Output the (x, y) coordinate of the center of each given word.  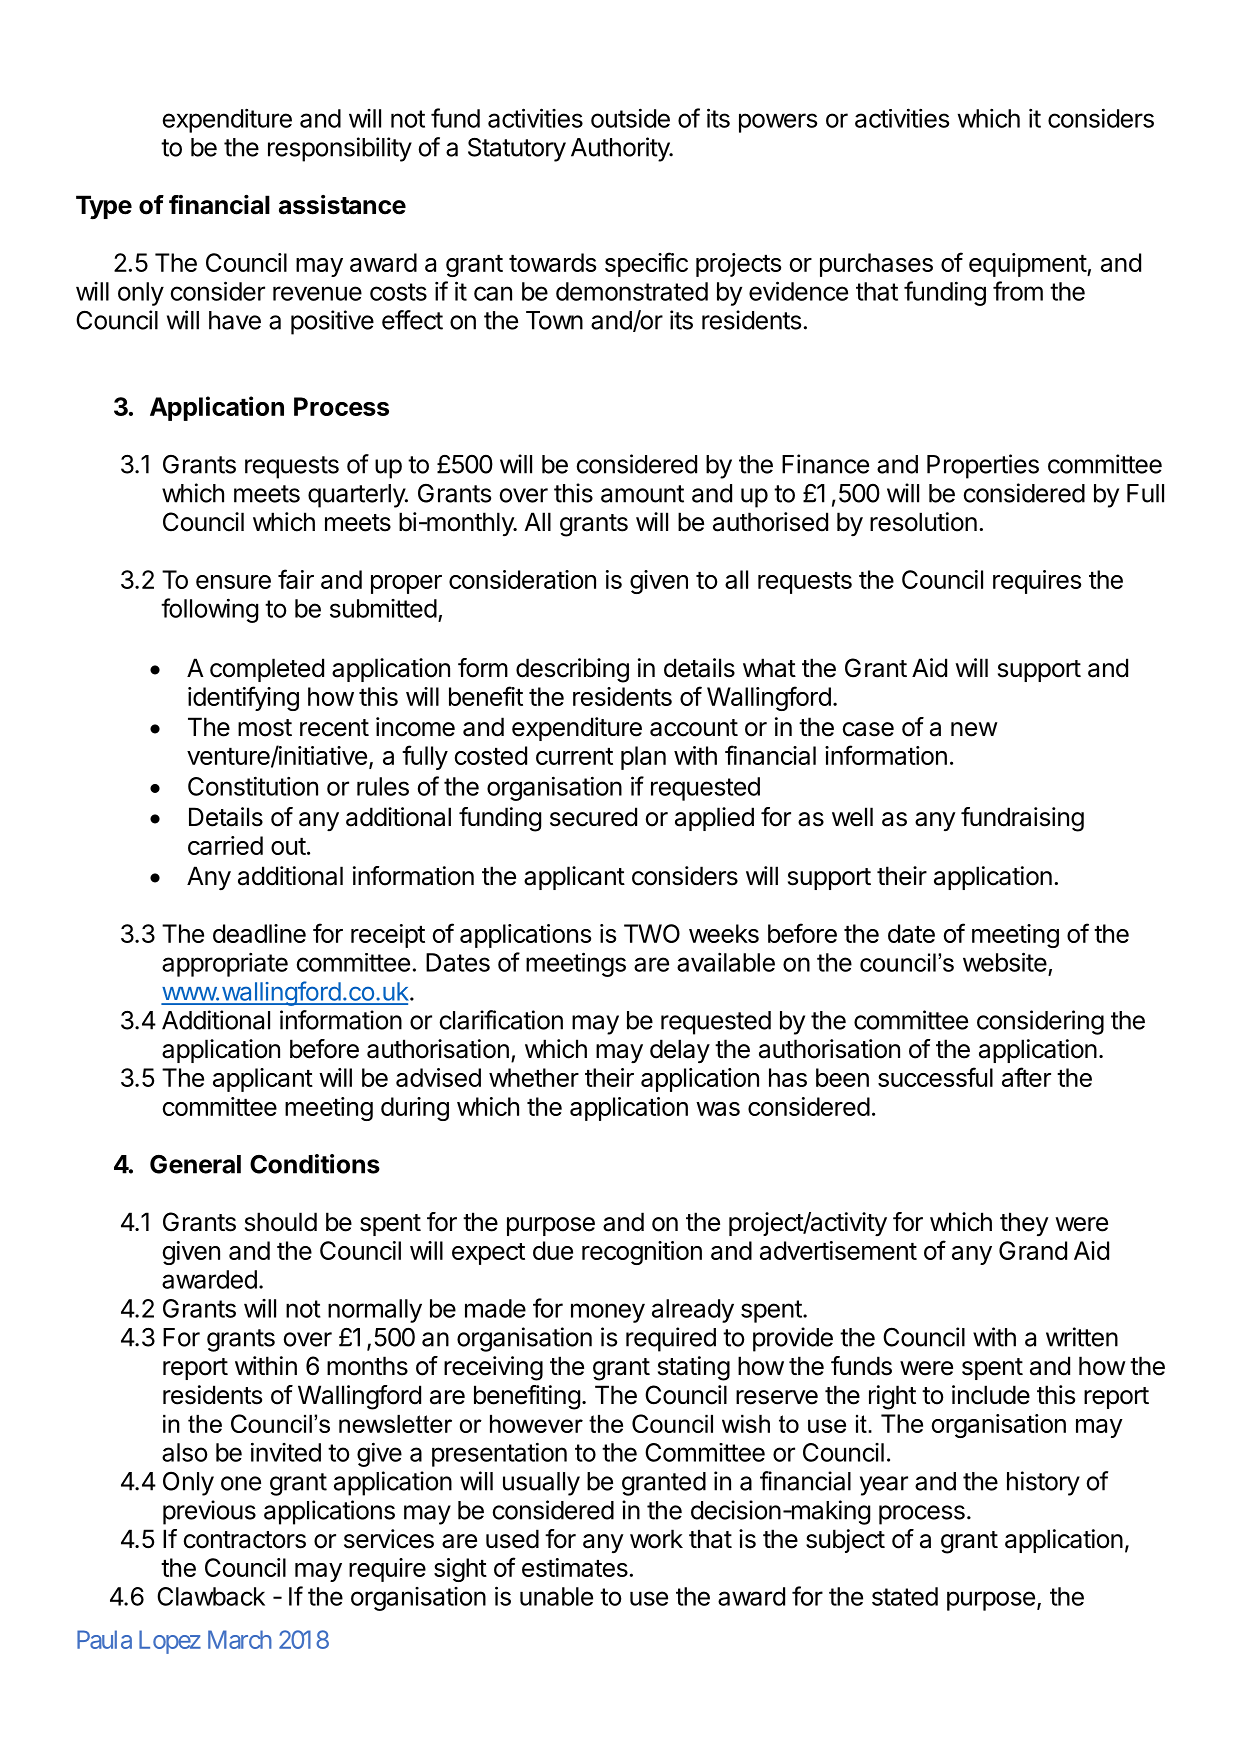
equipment (1028, 265)
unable (556, 1596)
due (553, 1250)
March (240, 1639)
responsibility (340, 149)
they (1024, 1224)
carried (225, 845)
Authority (621, 149)
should (281, 1222)
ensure (233, 582)
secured (593, 817)
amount (642, 494)
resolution (923, 522)
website (1005, 962)
